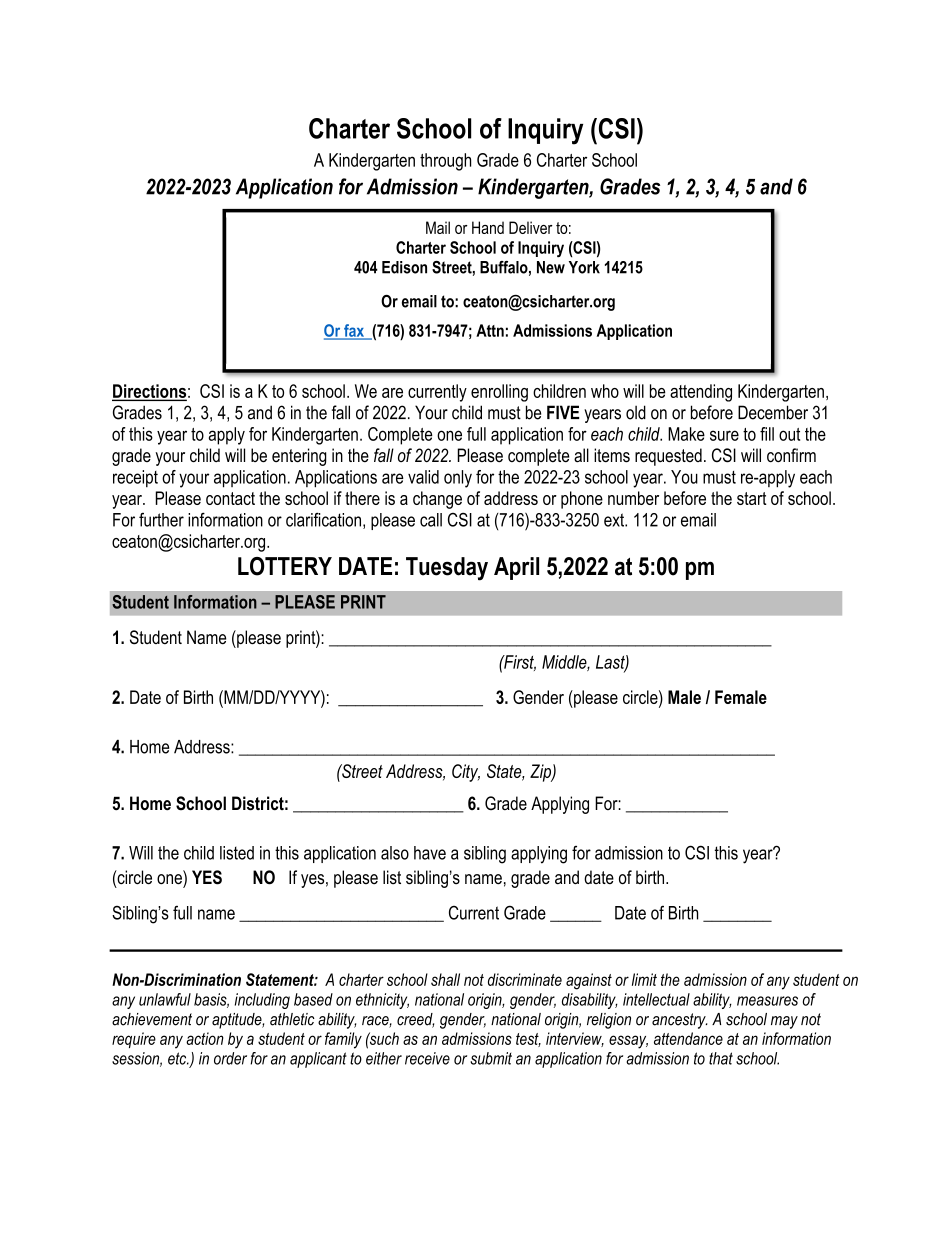 The width and height of the image is (952, 1233). What do you see at coordinates (395, 853) in the image?
I see `also` at bounding box center [395, 853].
